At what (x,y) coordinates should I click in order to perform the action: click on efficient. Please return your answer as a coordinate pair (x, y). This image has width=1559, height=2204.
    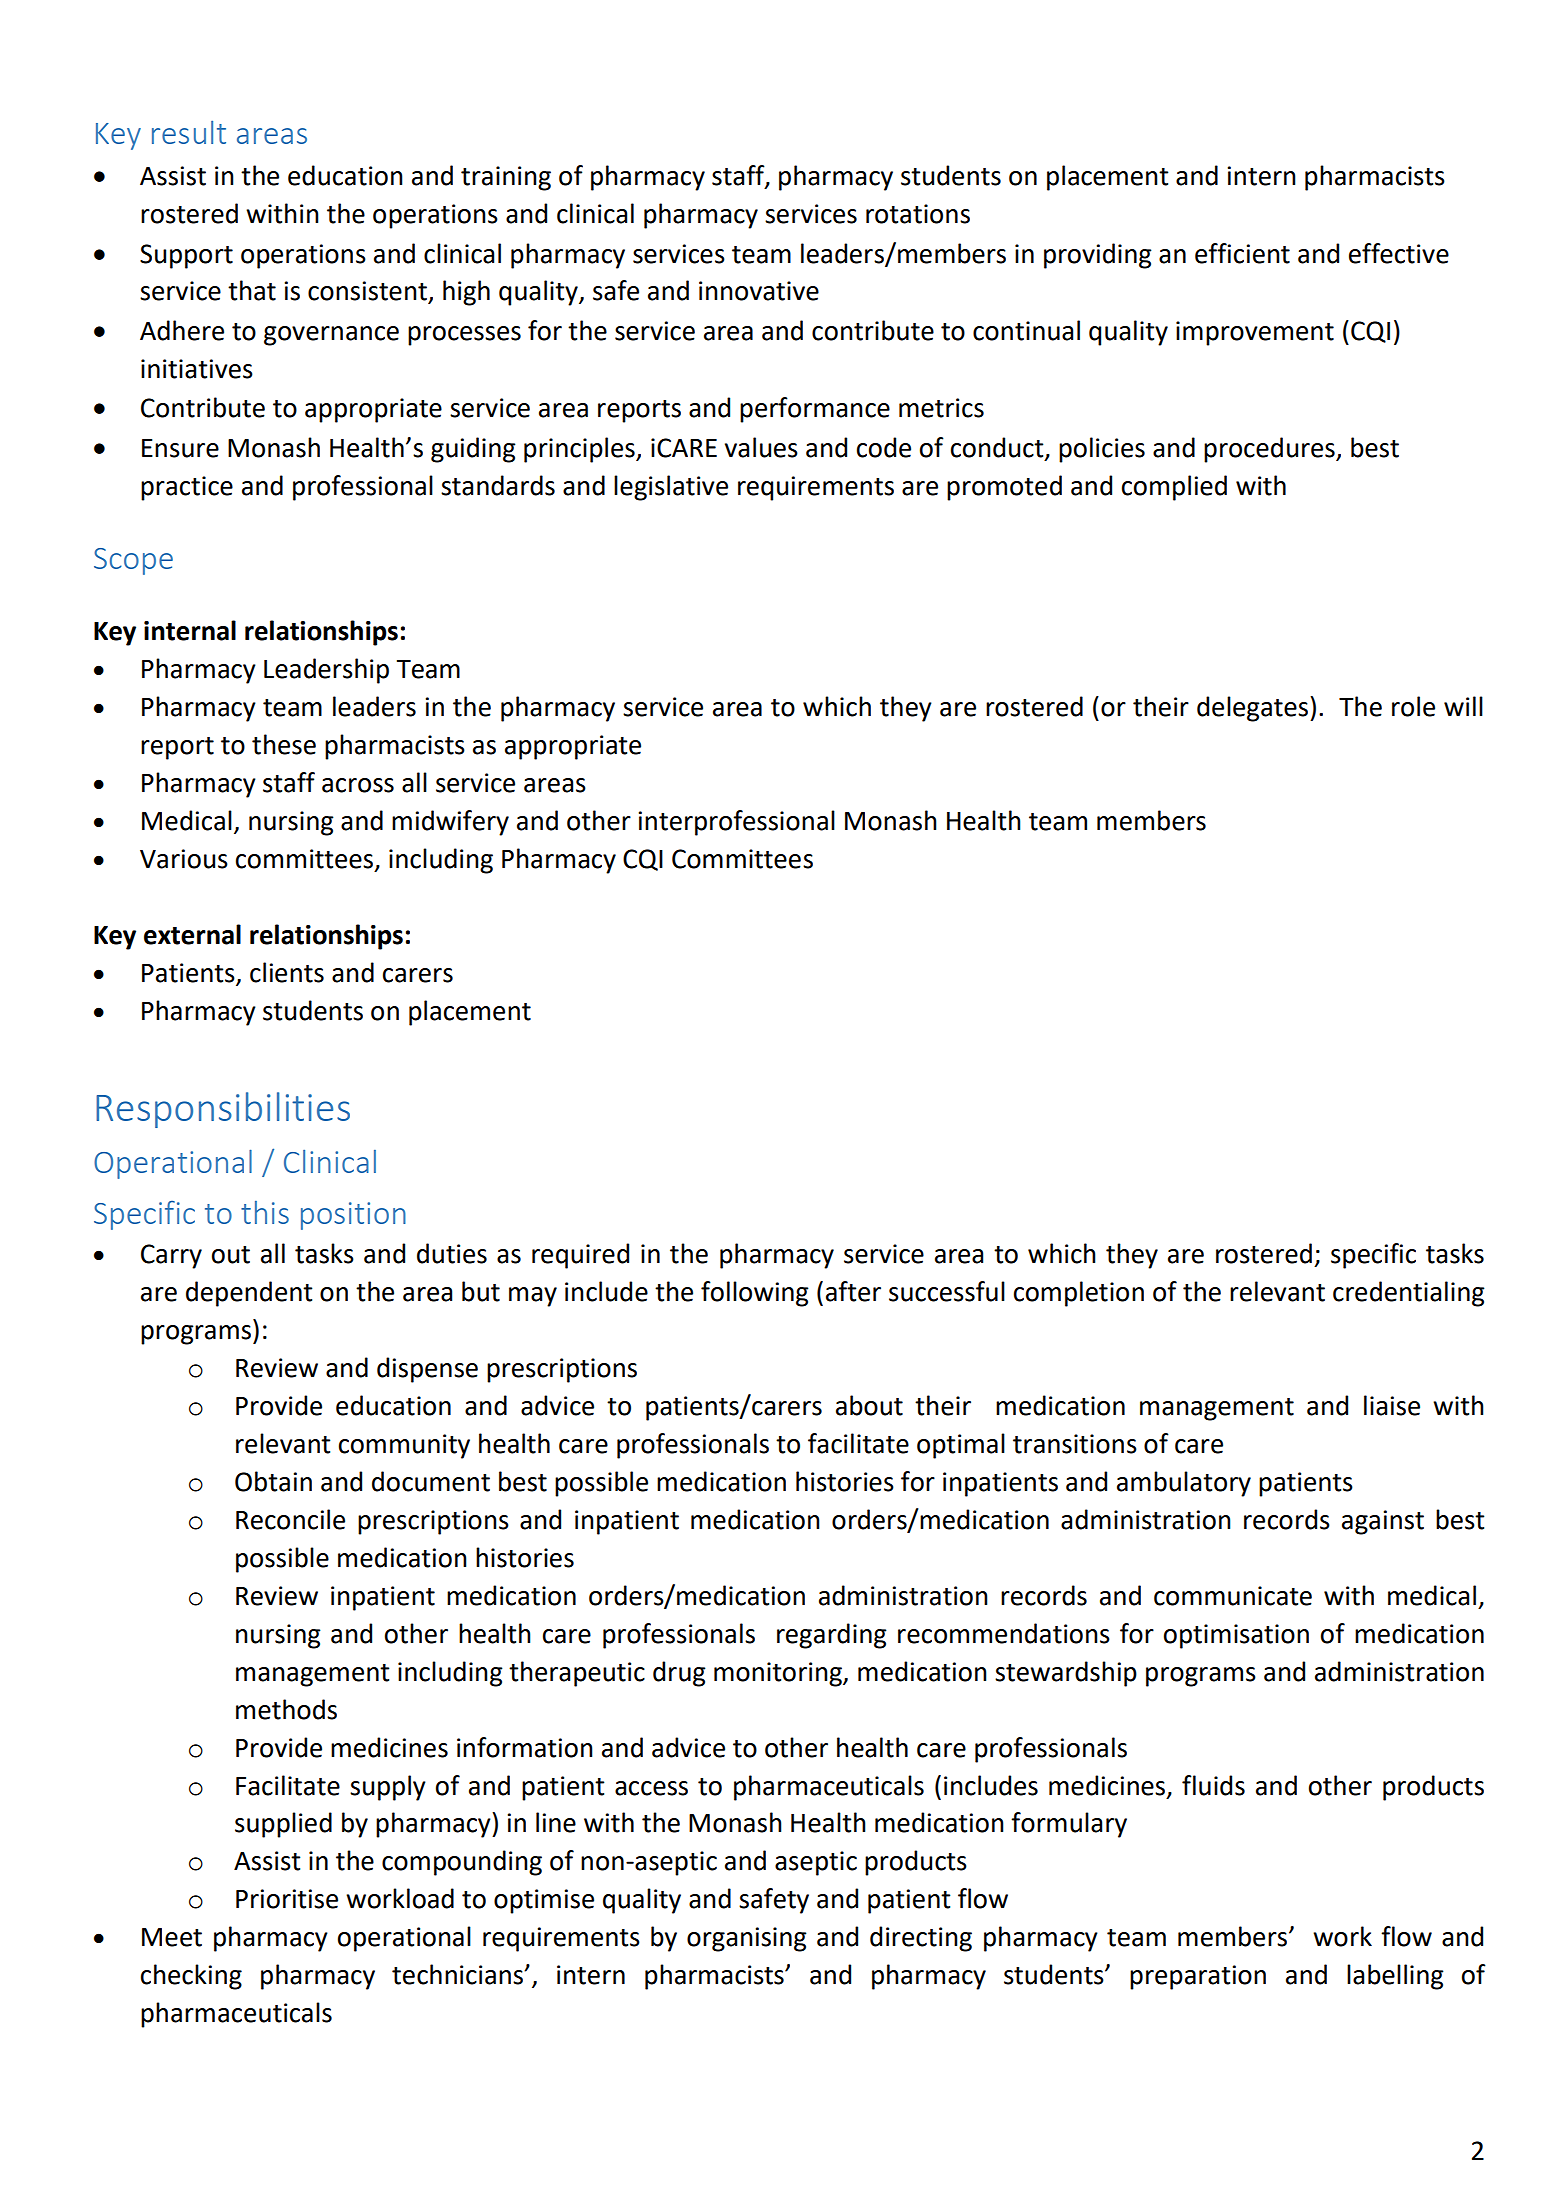
    Looking at the image, I should click on (1242, 253).
